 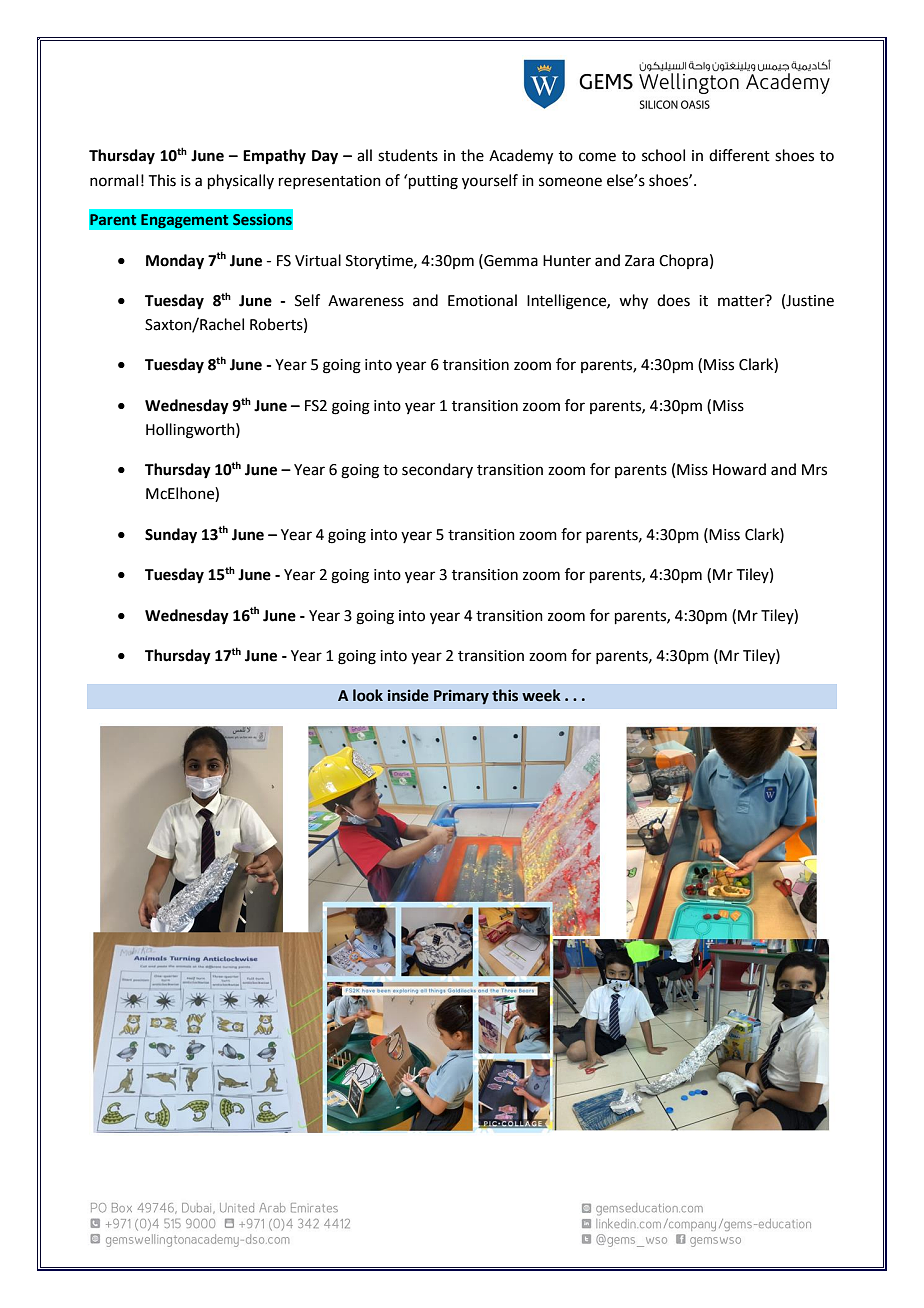 I want to click on secondary, so click(x=437, y=470).
